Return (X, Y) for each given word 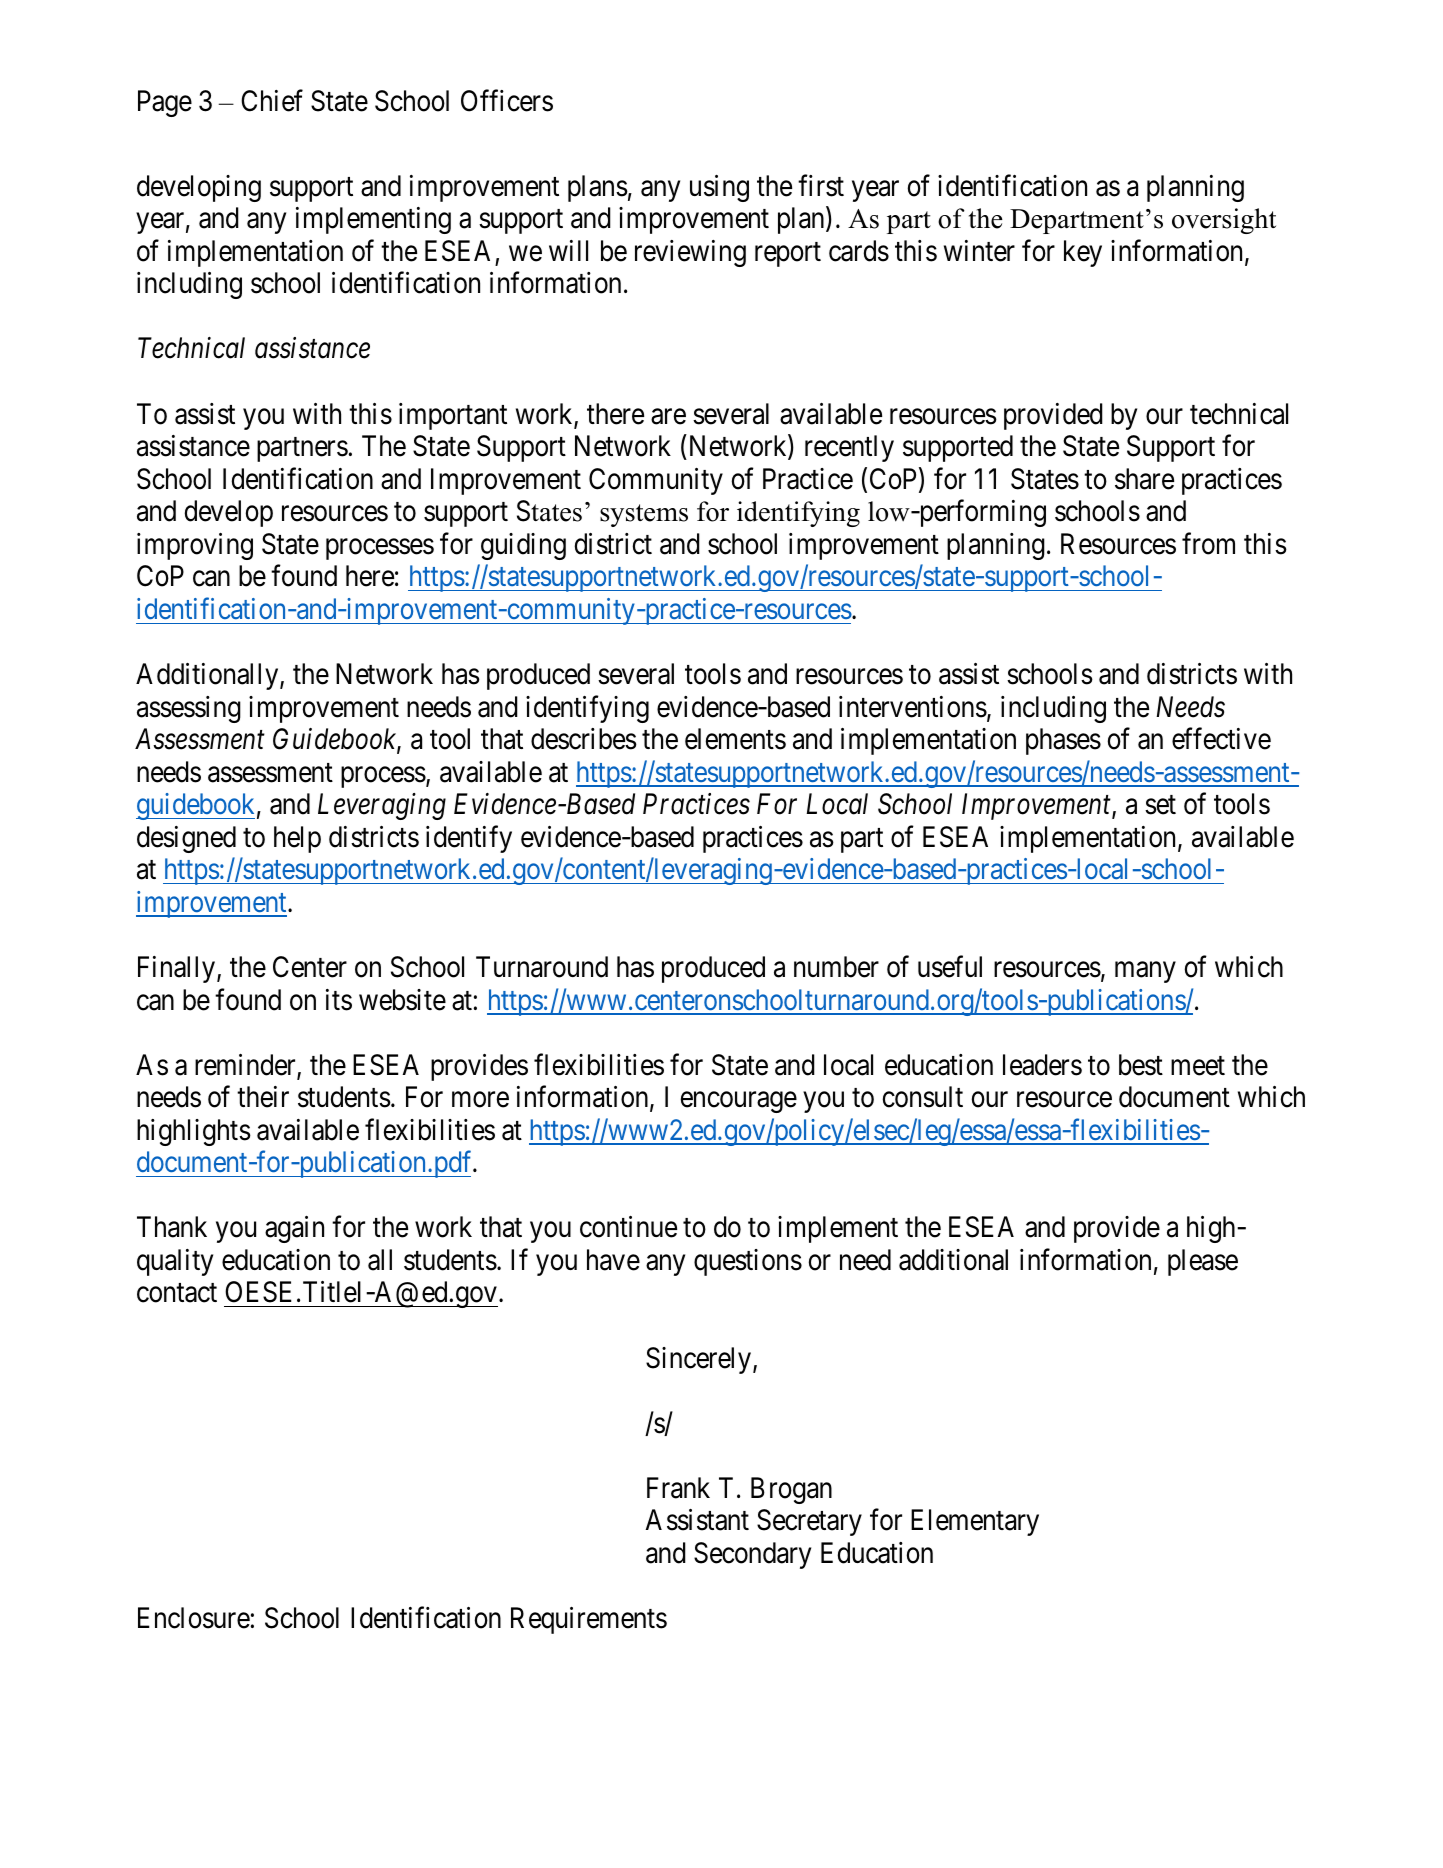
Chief (272, 100)
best (1141, 1065)
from (1208, 543)
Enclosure (194, 1618)
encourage (739, 1102)
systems (644, 515)
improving (195, 546)
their (263, 1097)
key (1083, 253)
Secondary (752, 1555)
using (719, 188)
